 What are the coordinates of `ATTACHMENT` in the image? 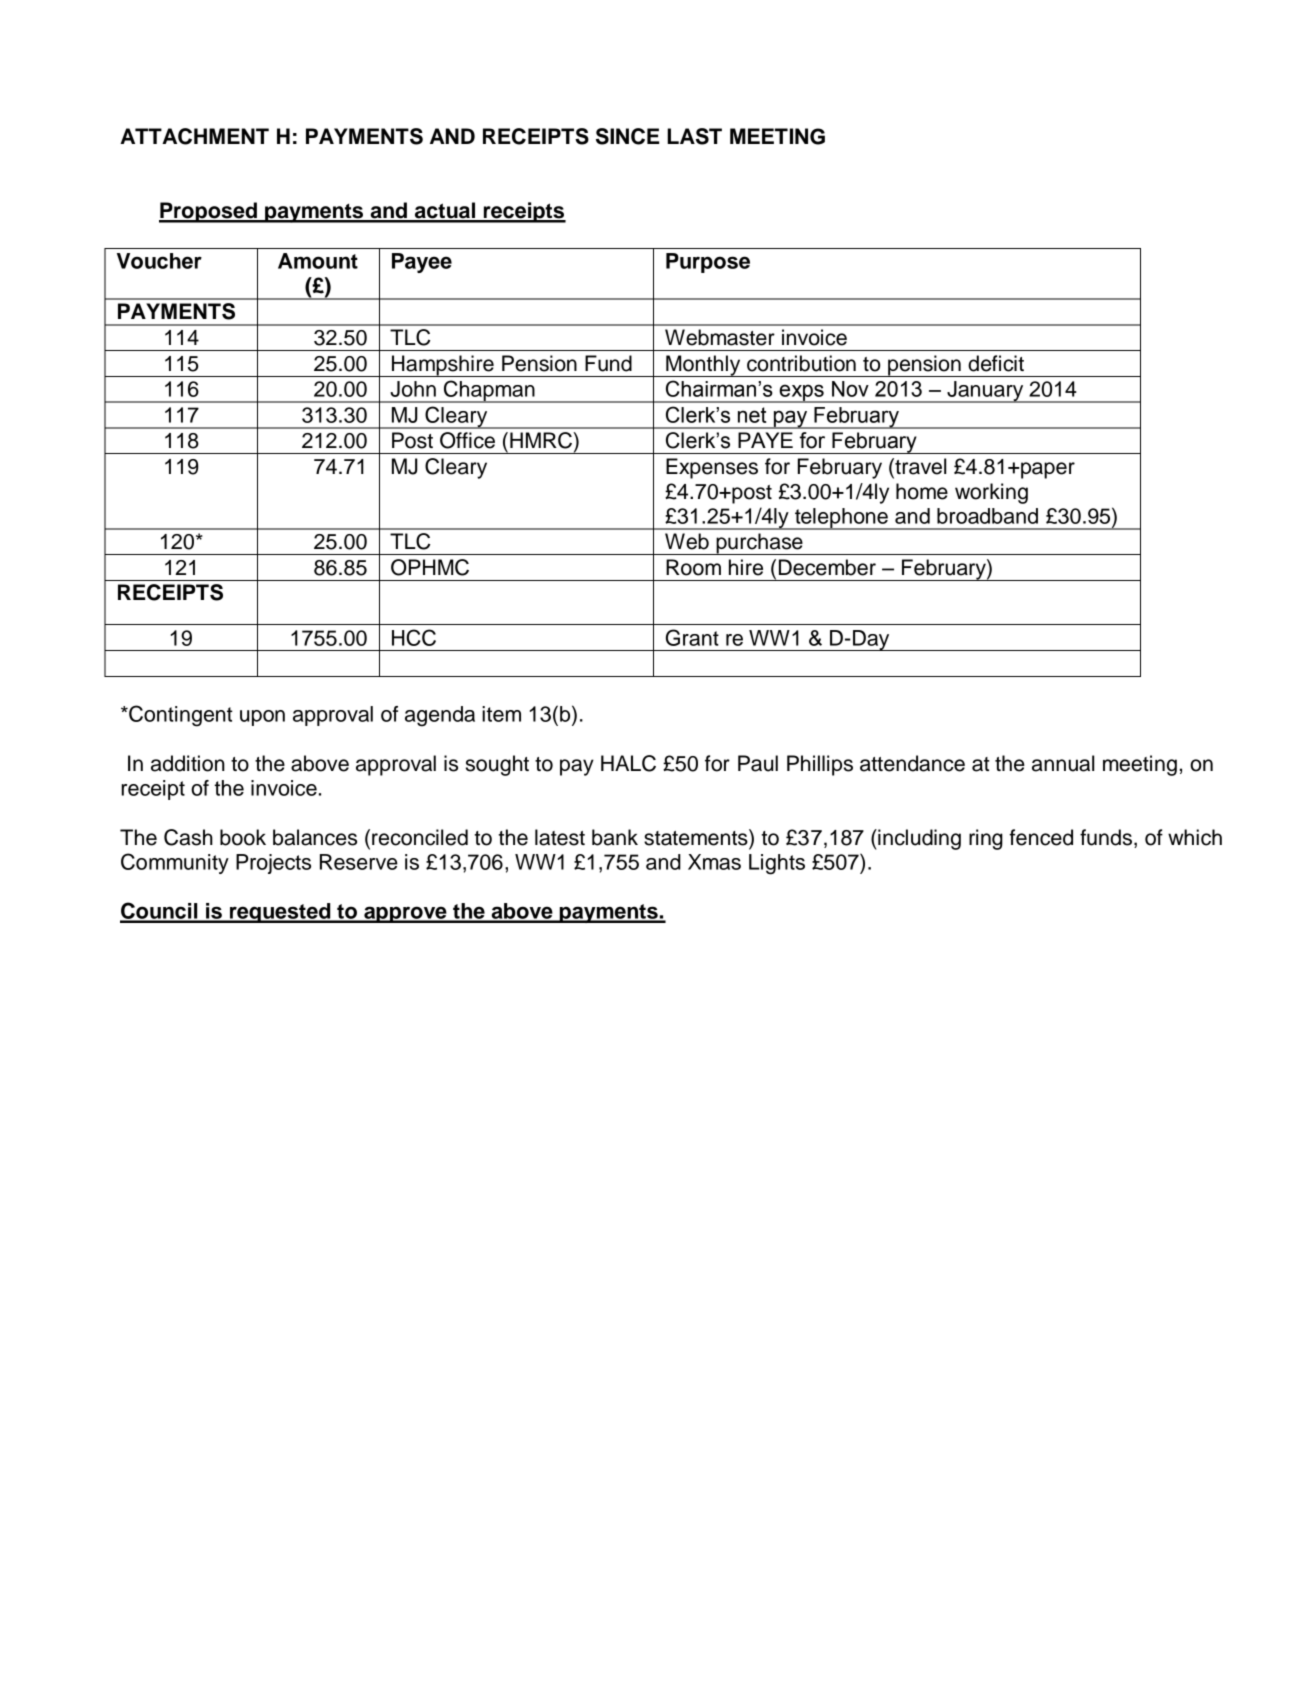 It's located at (194, 136).
